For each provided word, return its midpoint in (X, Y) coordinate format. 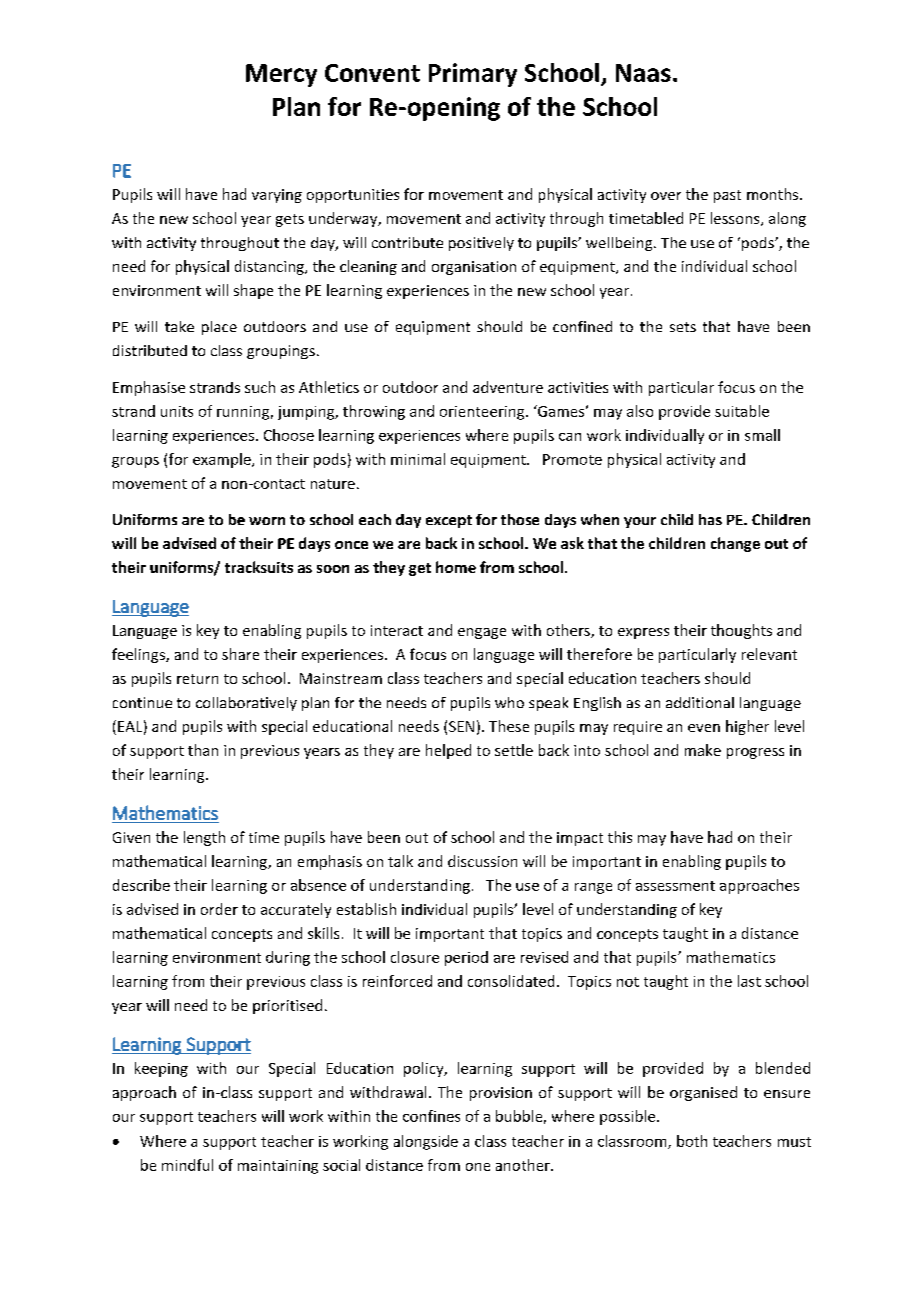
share (240, 654)
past (727, 196)
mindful (187, 1165)
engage (482, 633)
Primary (473, 75)
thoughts (741, 631)
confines (431, 1116)
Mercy (281, 75)
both (692, 1141)
